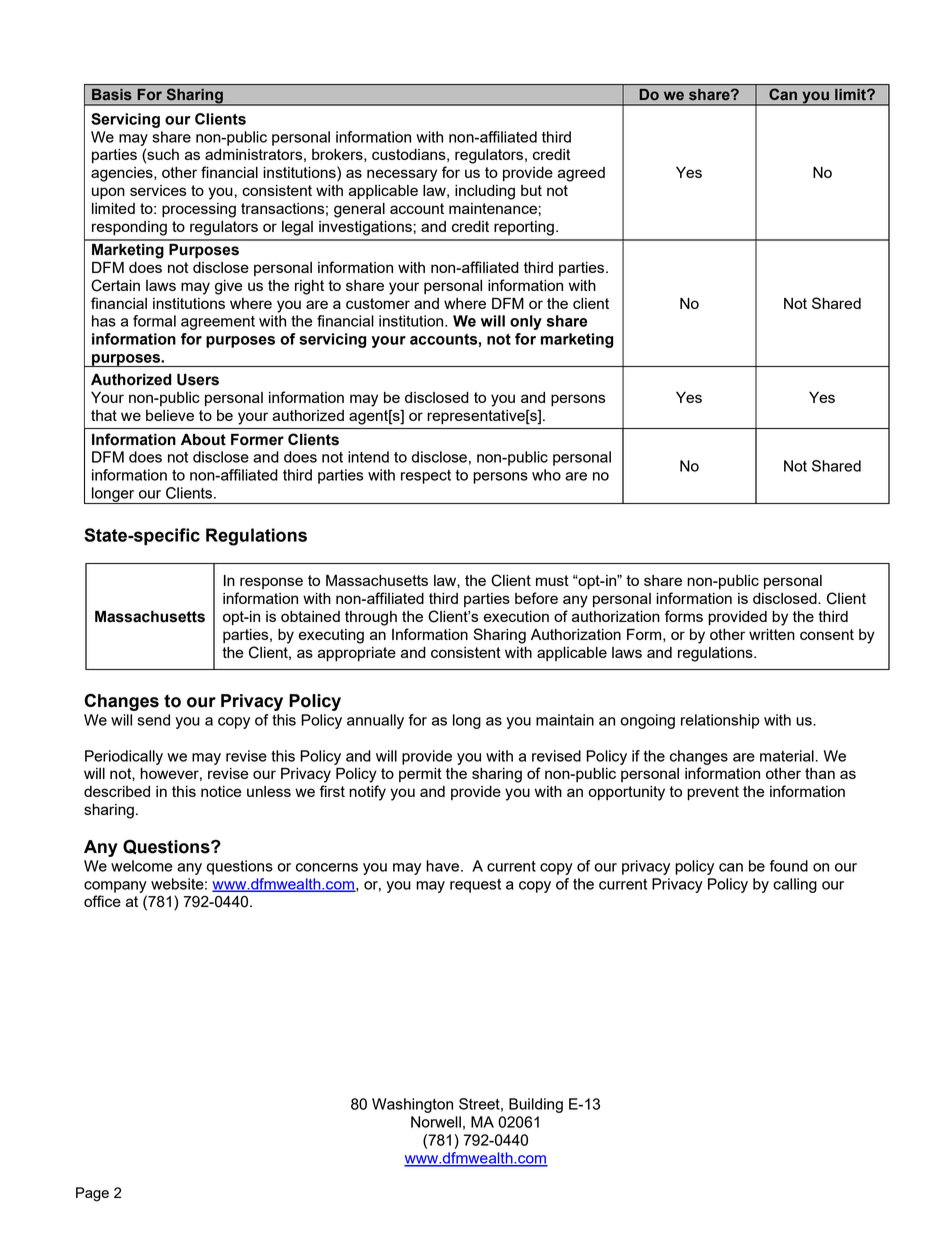  Describe the element at coordinates (426, 477) in the document. I see `respect` at that location.
